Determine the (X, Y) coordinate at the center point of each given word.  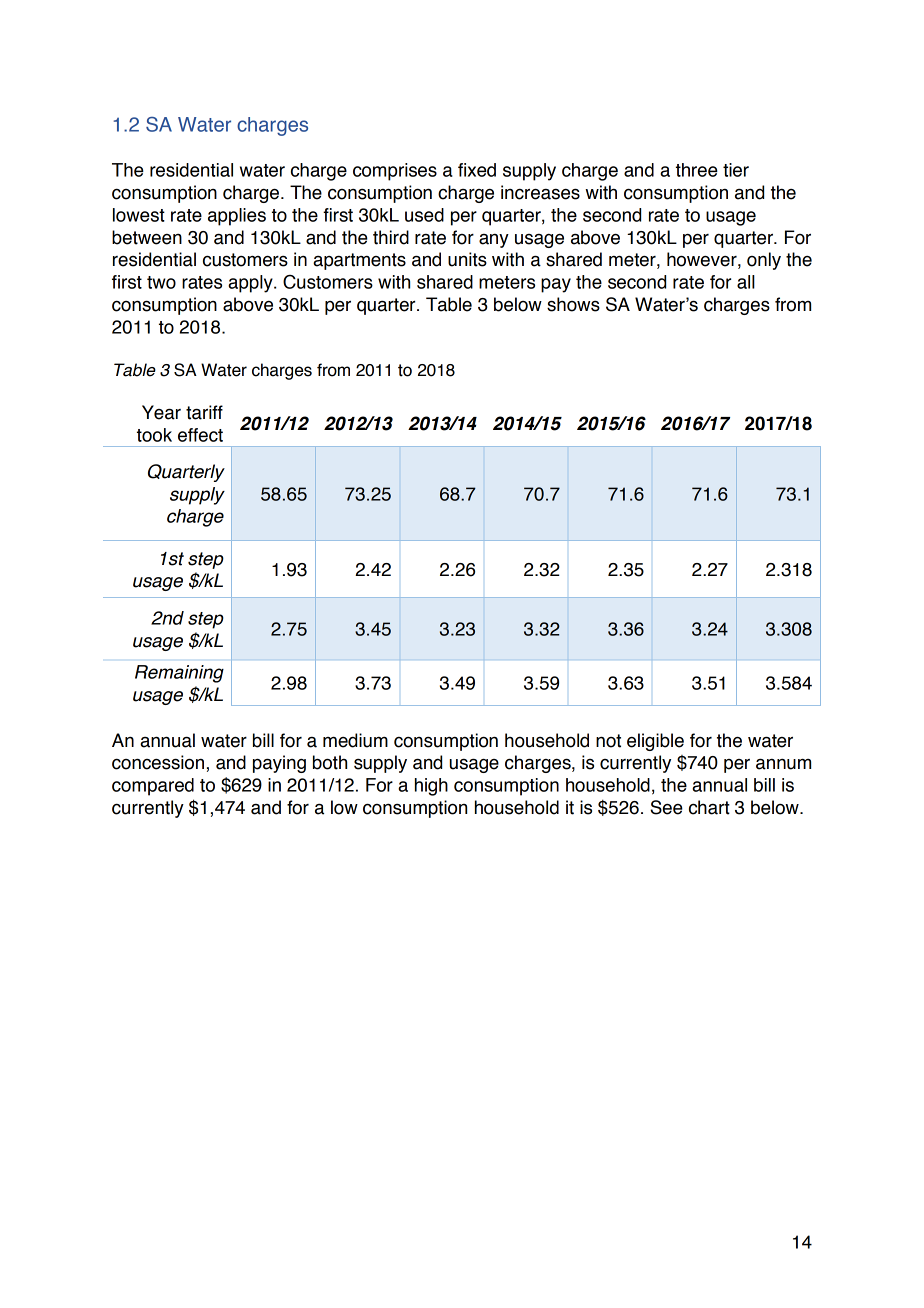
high (431, 787)
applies (237, 217)
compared (153, 787)
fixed (477, 170)
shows (573, 304)
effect (200, 435)
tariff (204, 412)
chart (709, 807)
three (697, 170)
